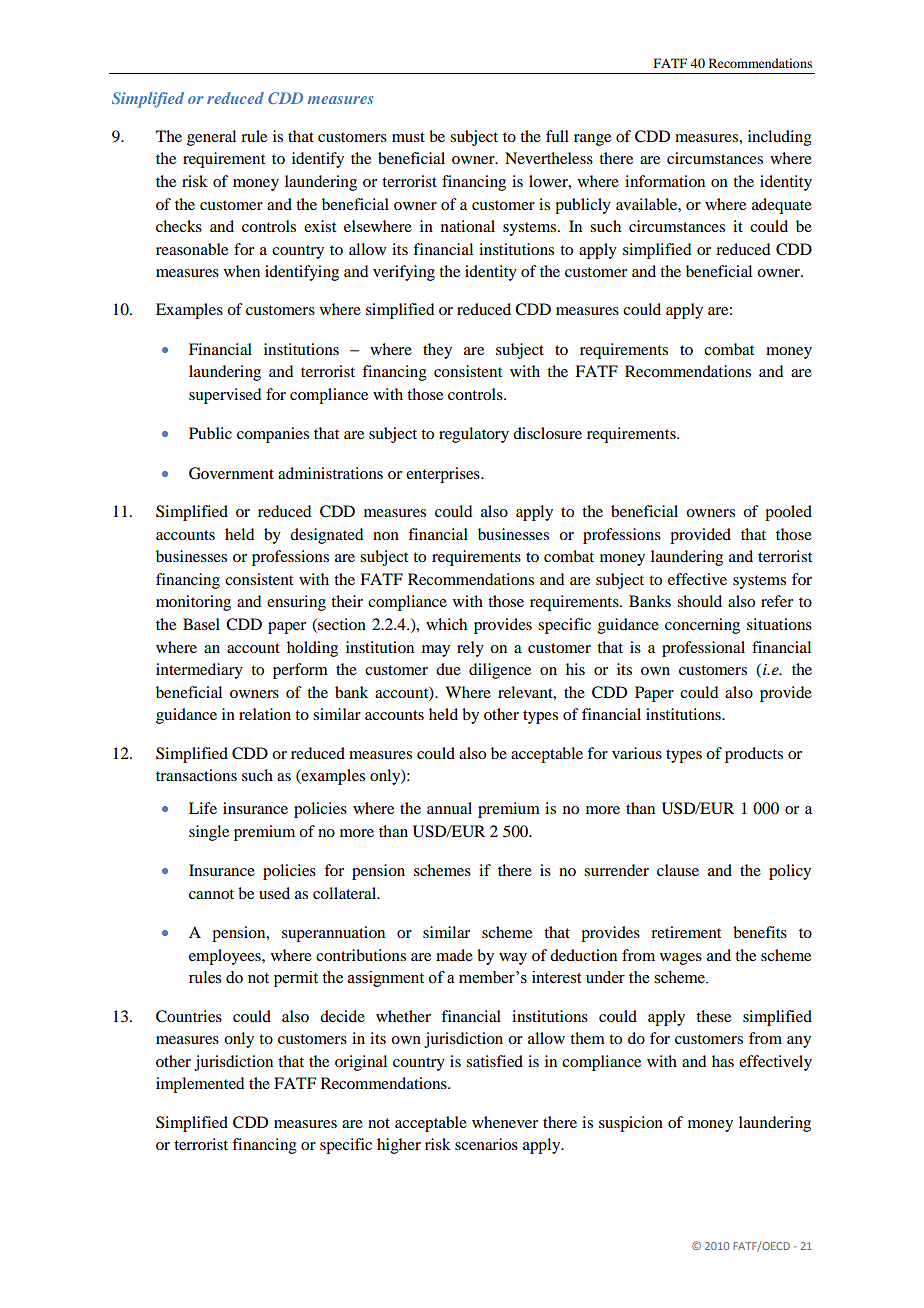 The width and height of the image is (924, 1308). I want to click on information, so click(665, 181).
